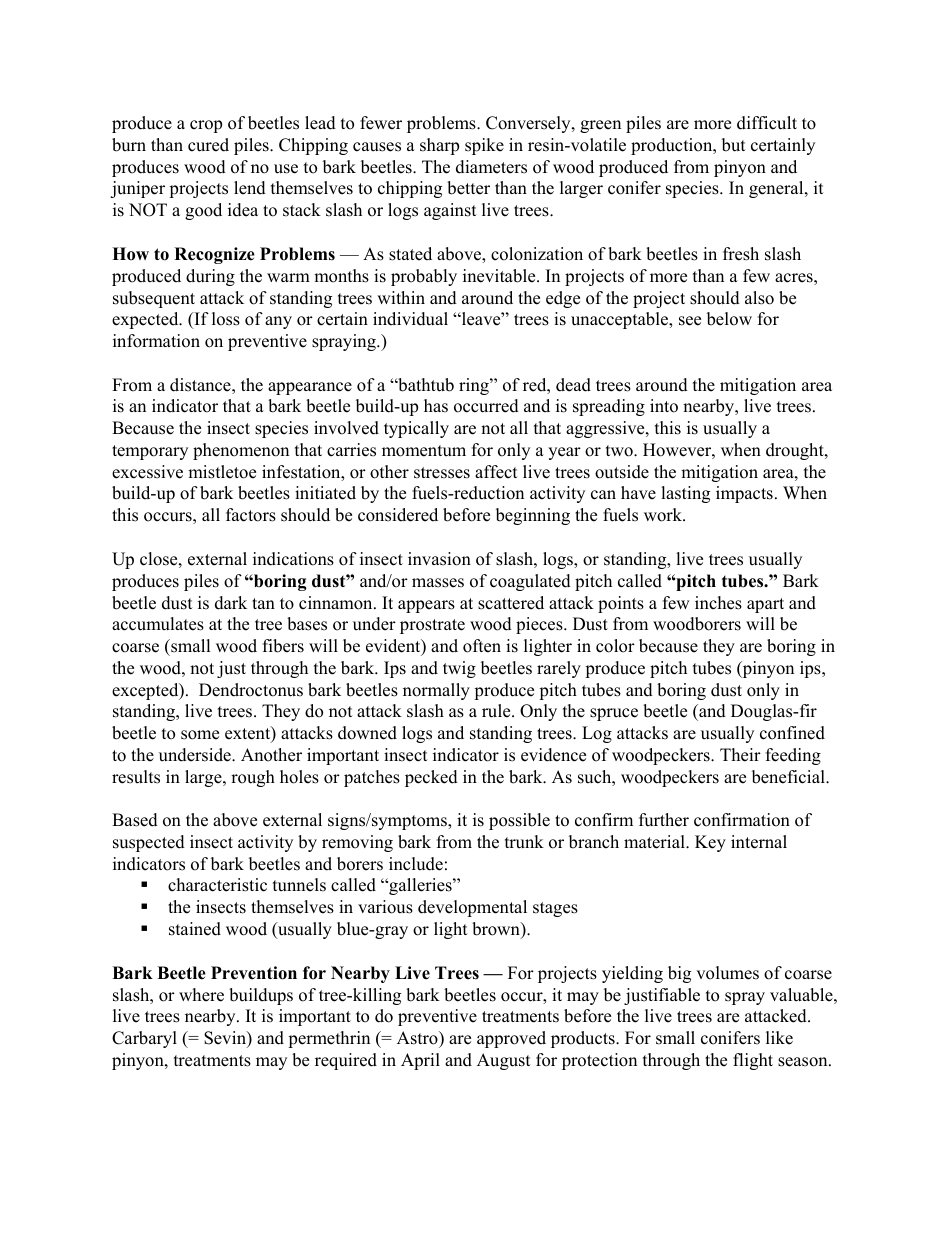 Image resolution: width=952 pixels, height=1233 pixels. What do you see at coordinates (208, 145) in the image?
I see `cured` at bounding box center [208, 145].
